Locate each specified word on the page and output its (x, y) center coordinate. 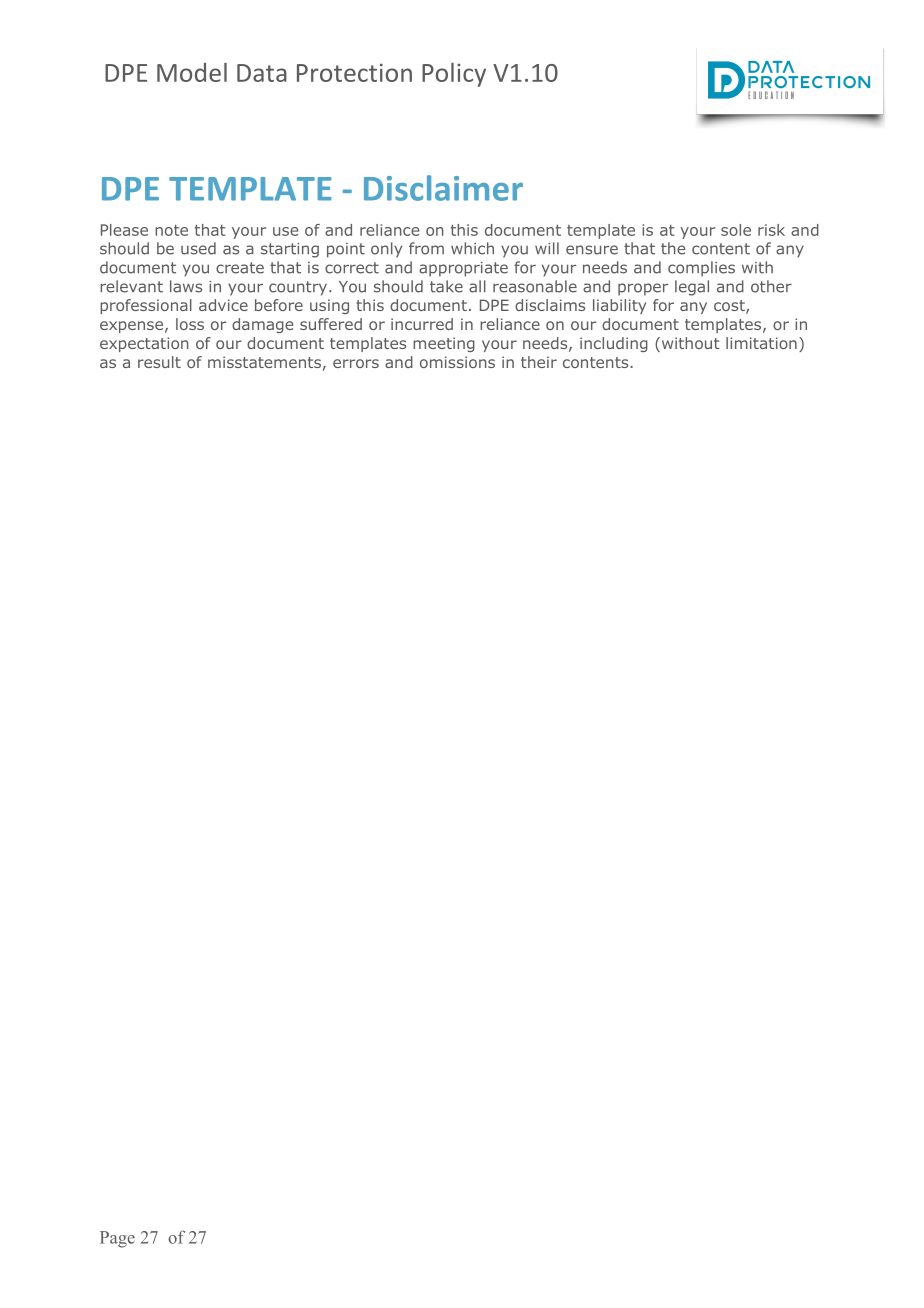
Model (192, 72)
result (159, 362)
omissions (457, 362)
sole (736, 230)
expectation (144, 344)
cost (730, 307)
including (614, 344)
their (539, 362)
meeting (444, 344)
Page (117, 1239)
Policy (454, 75)
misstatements (264, 362)
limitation (761, 343)
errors (356, 363)
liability (619, 306)
